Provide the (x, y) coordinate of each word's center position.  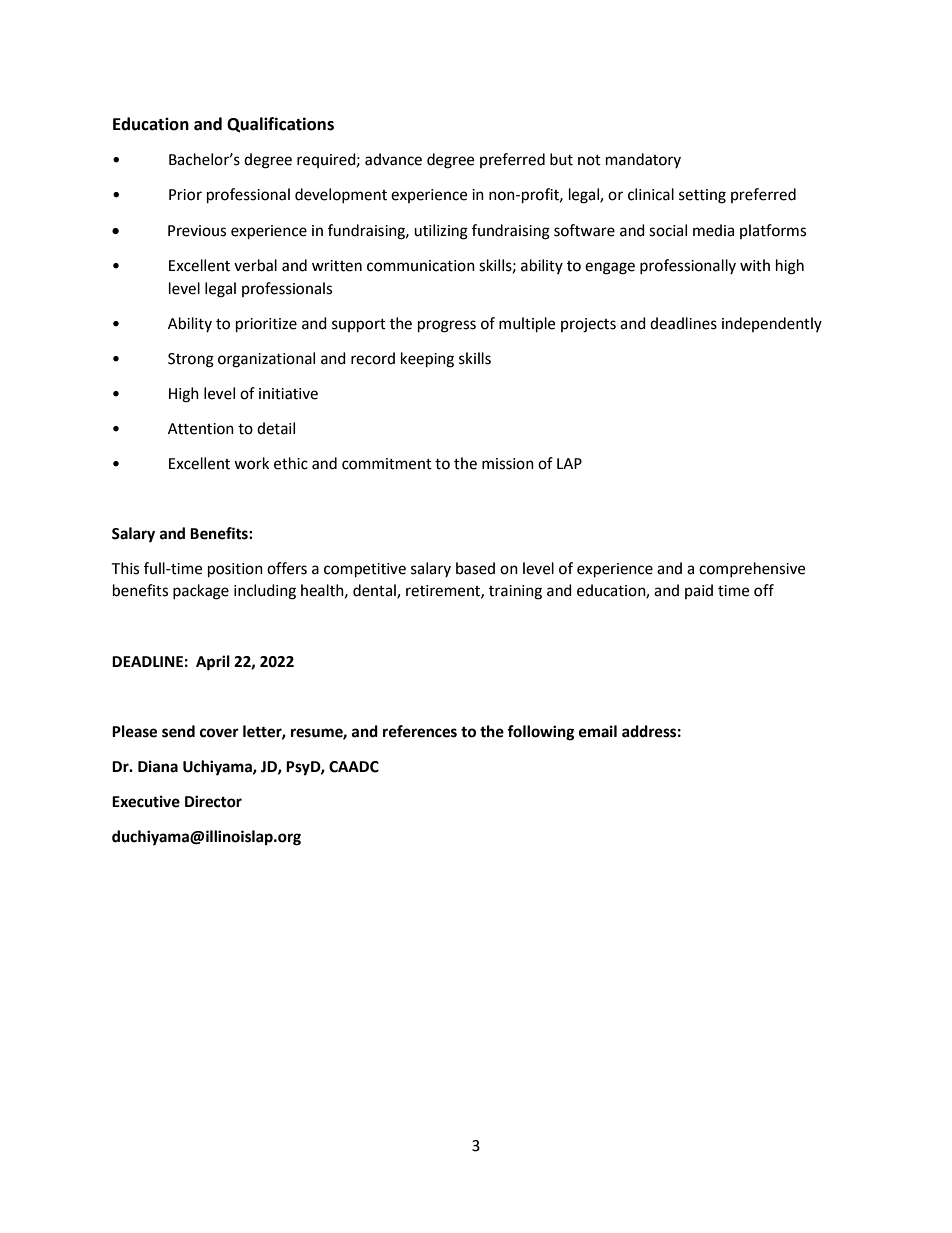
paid (699, 591)
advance (393, 159)
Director (213, 801)
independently (772, 324)
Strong (191, 360)
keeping (427, 360)
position (235, 570)
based (475, 568)
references (420, 731)
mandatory (643, 160)
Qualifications (280, 125)
